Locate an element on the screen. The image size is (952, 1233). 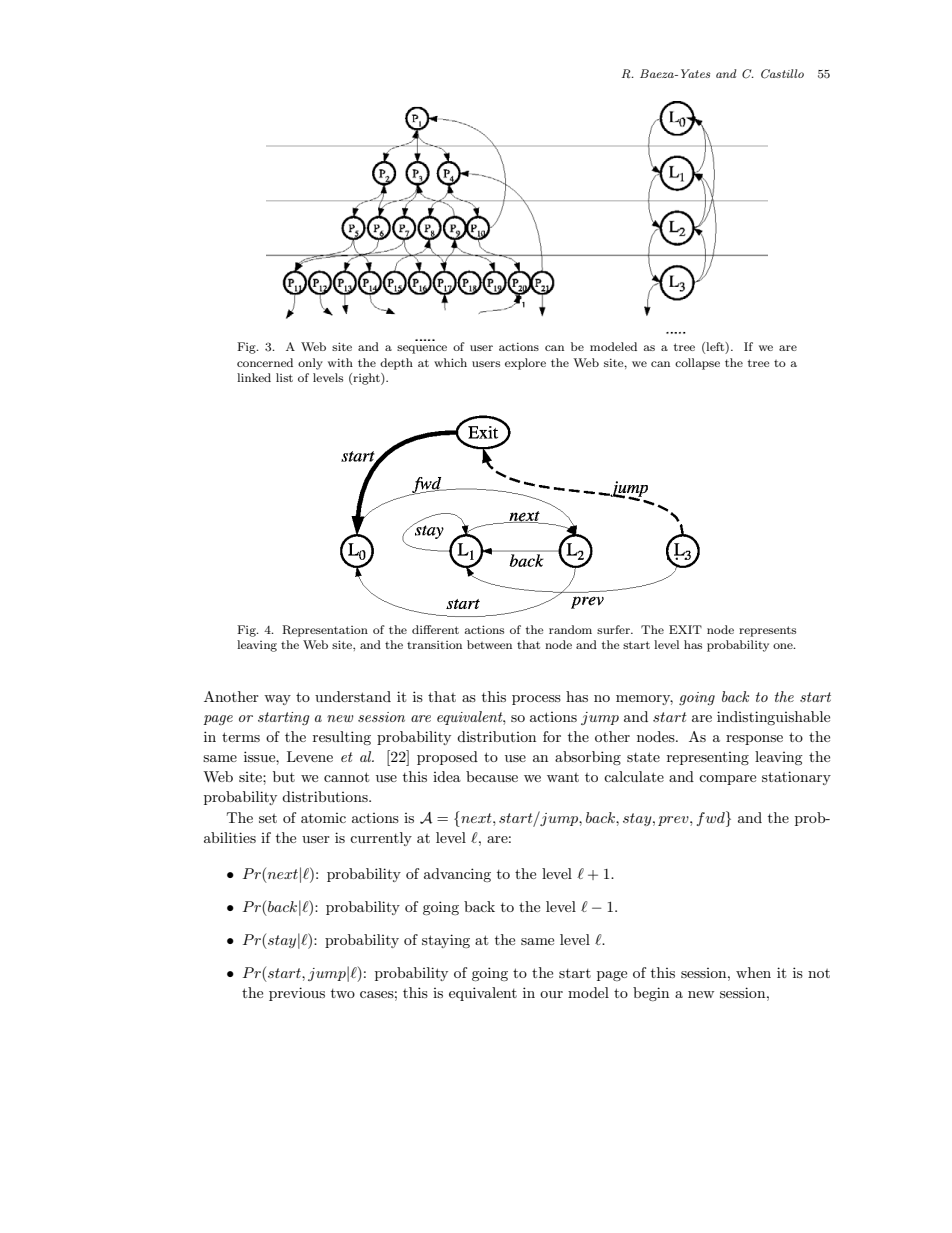
collapse is located at coordinates (697, 364).
